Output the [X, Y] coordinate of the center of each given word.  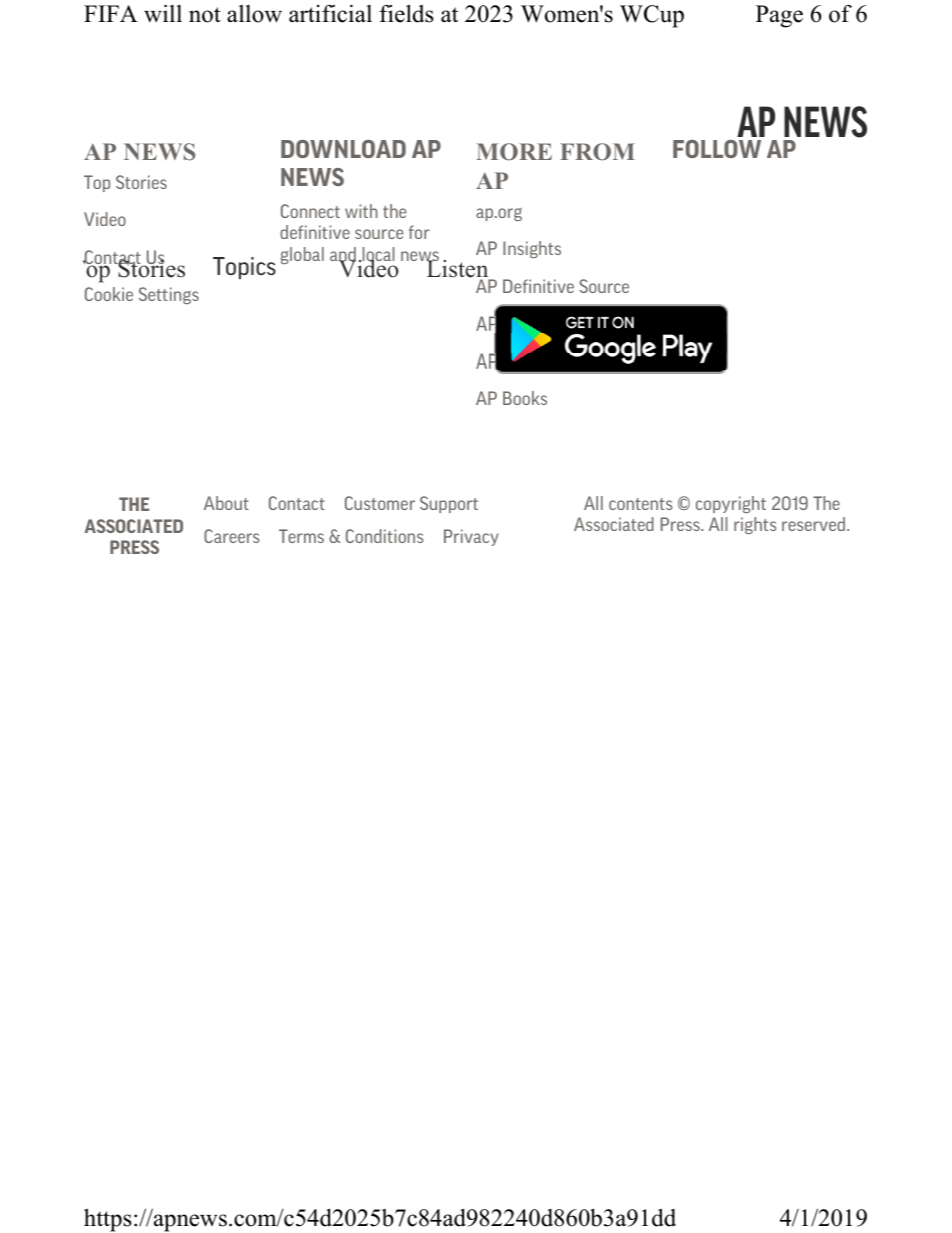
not [205, 15]
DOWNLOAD [343, 149]
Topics [244, 268]
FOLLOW [717, 149]
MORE [514, 152]
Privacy [471, 537]
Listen [458, 269]
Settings [169, 295]
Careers [232, 536]
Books [525, 398]
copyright [731, 504]
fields [406, 13]
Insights [532, 249]
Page [779, 16]
